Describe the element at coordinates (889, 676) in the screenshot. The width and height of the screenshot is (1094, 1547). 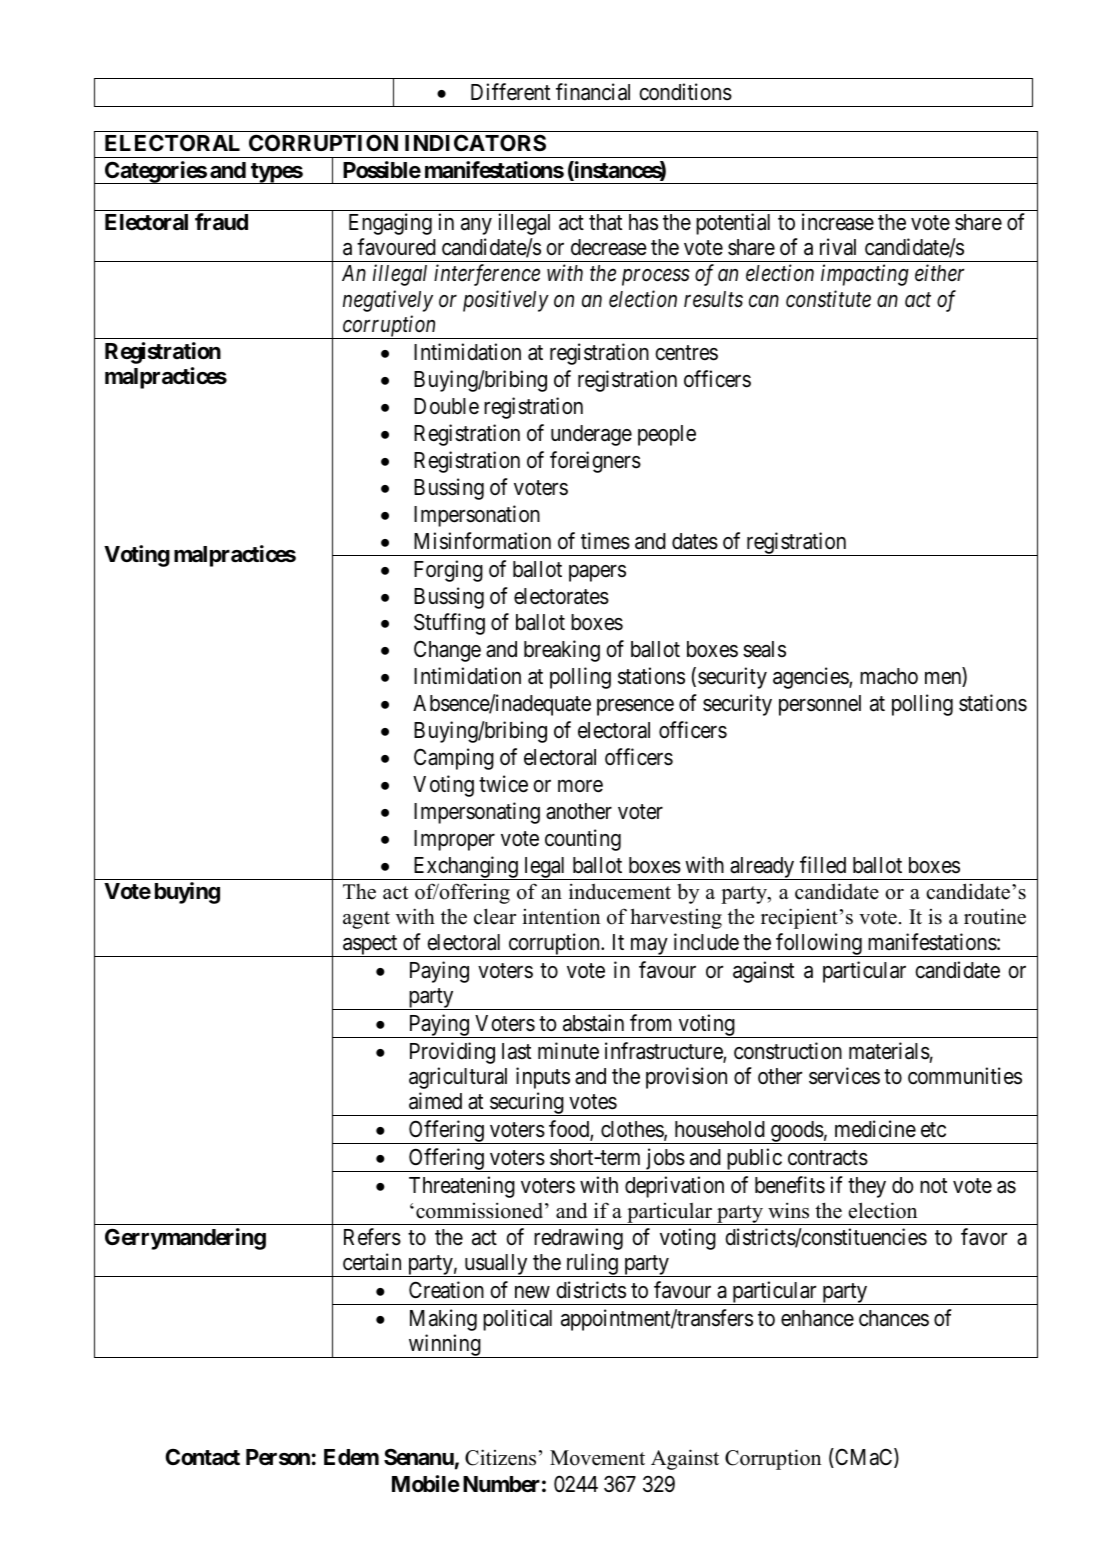
I see `macho` at that location.
